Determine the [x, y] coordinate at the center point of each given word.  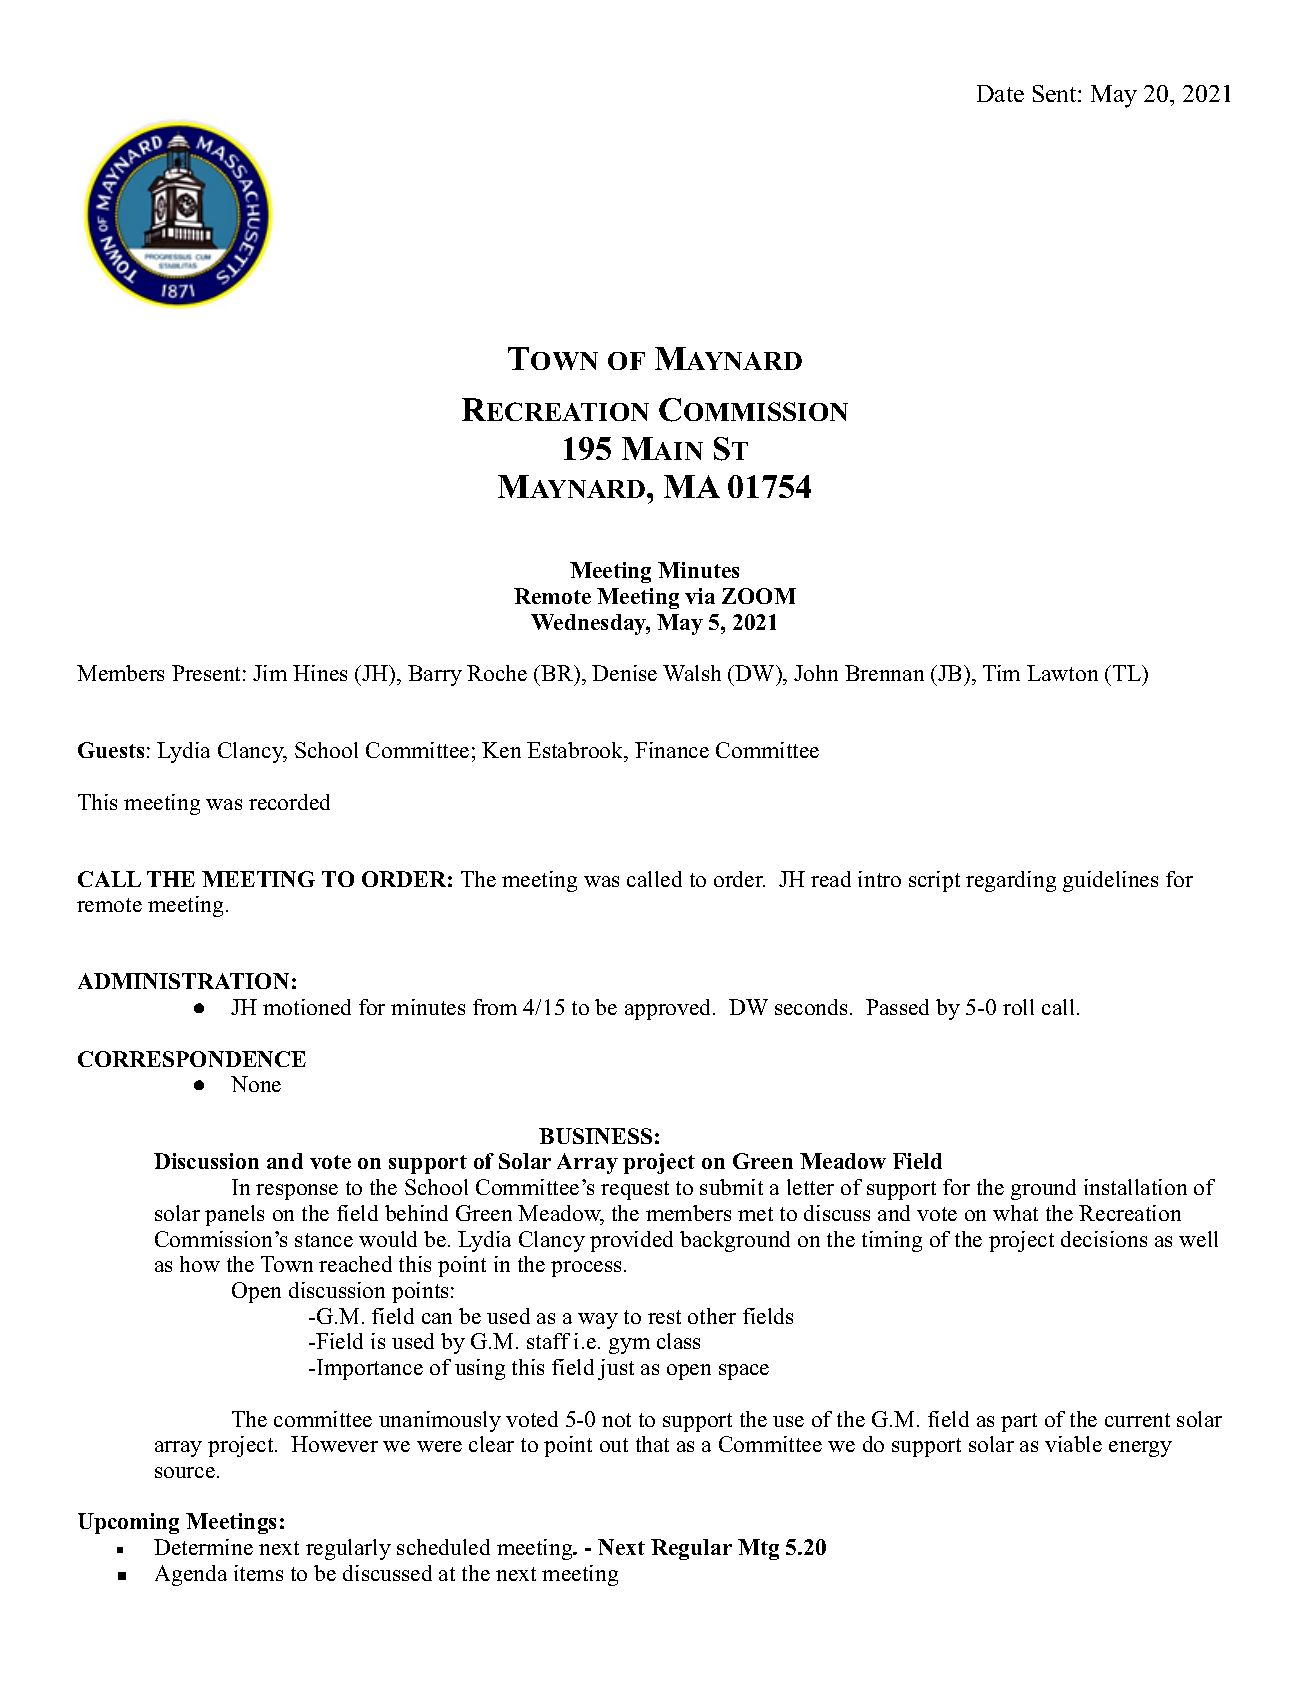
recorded [289, 802]
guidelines [1110, 881]
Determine [203, 1547]
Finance [672, 750]
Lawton [1062, 673]
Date [1000, 93]
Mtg [758, 1549]
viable [1073, 1444]
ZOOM [759, 596]
